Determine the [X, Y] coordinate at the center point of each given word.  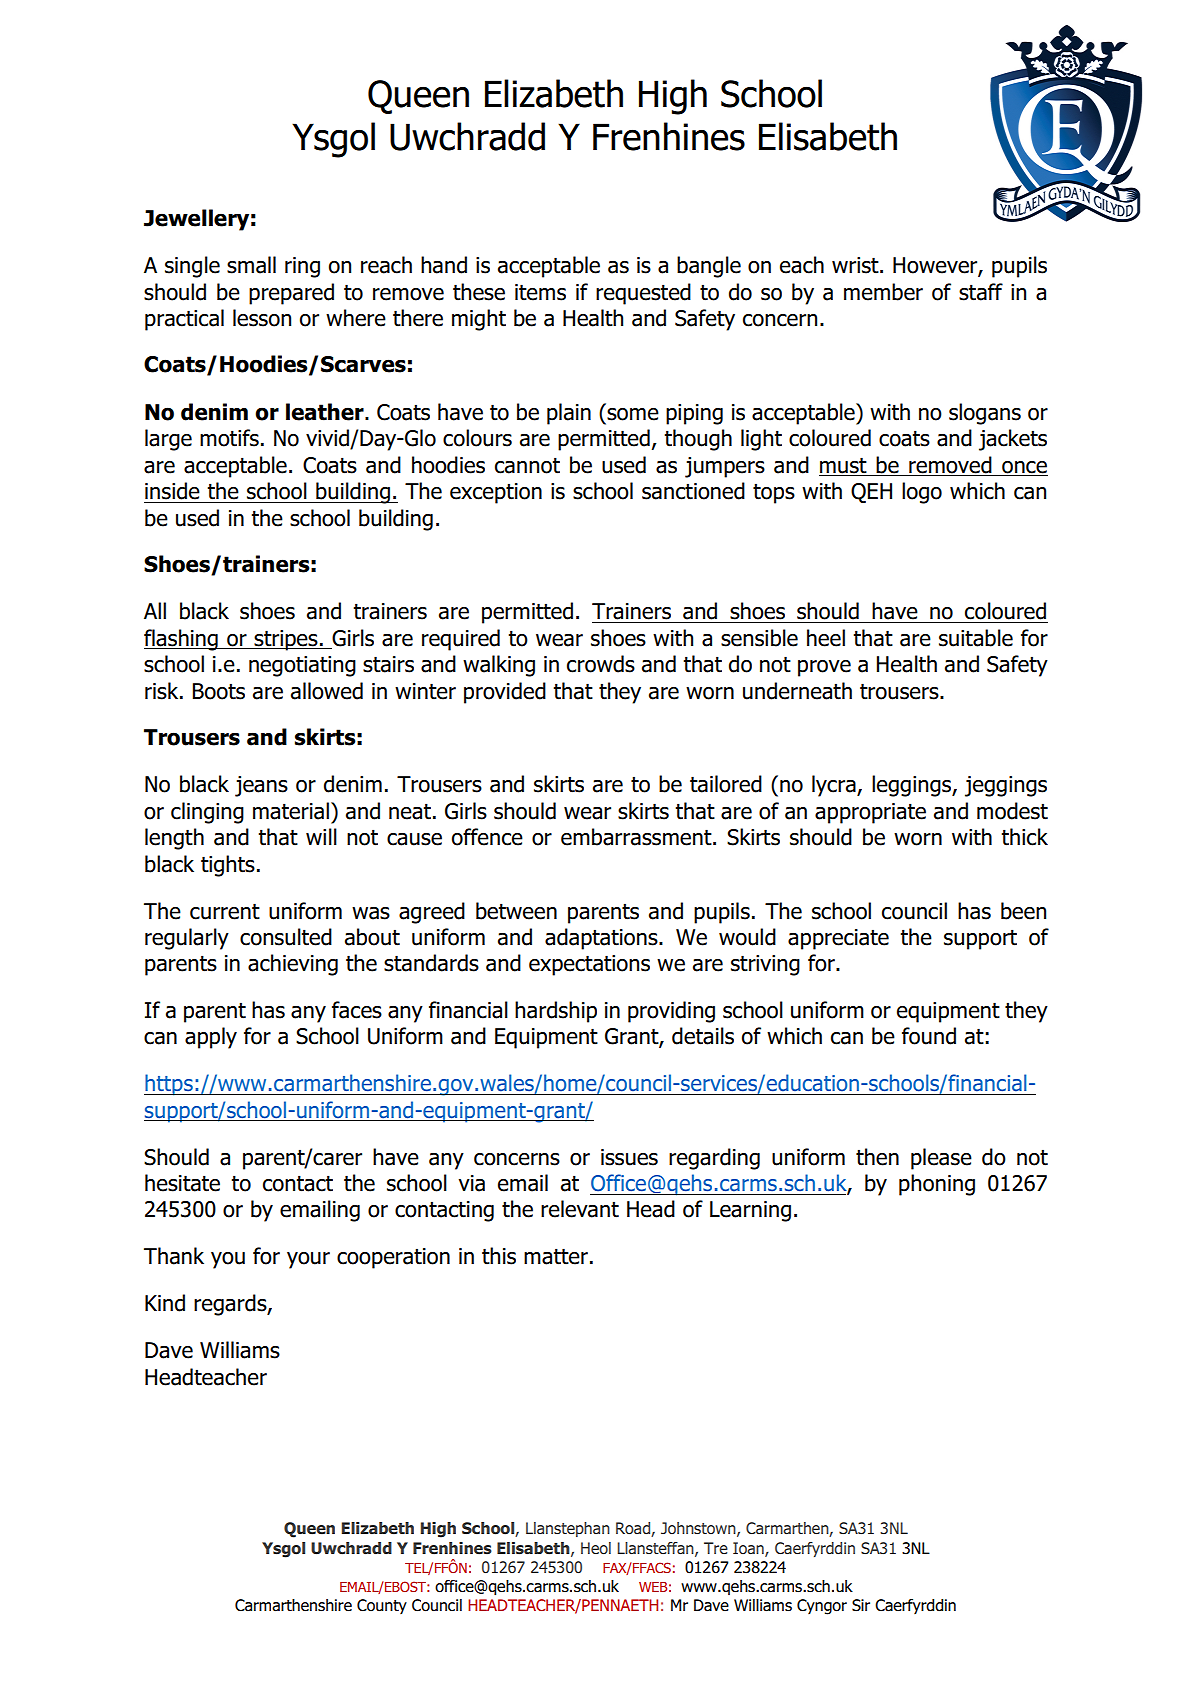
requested [643, 294]
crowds [601, 664]
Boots [219, 691]
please [941, 1159]
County [382, 1606]
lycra [835, 786]
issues [629, 1157]
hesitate [182, 1183]
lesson [262, 318]
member [883, 292]
